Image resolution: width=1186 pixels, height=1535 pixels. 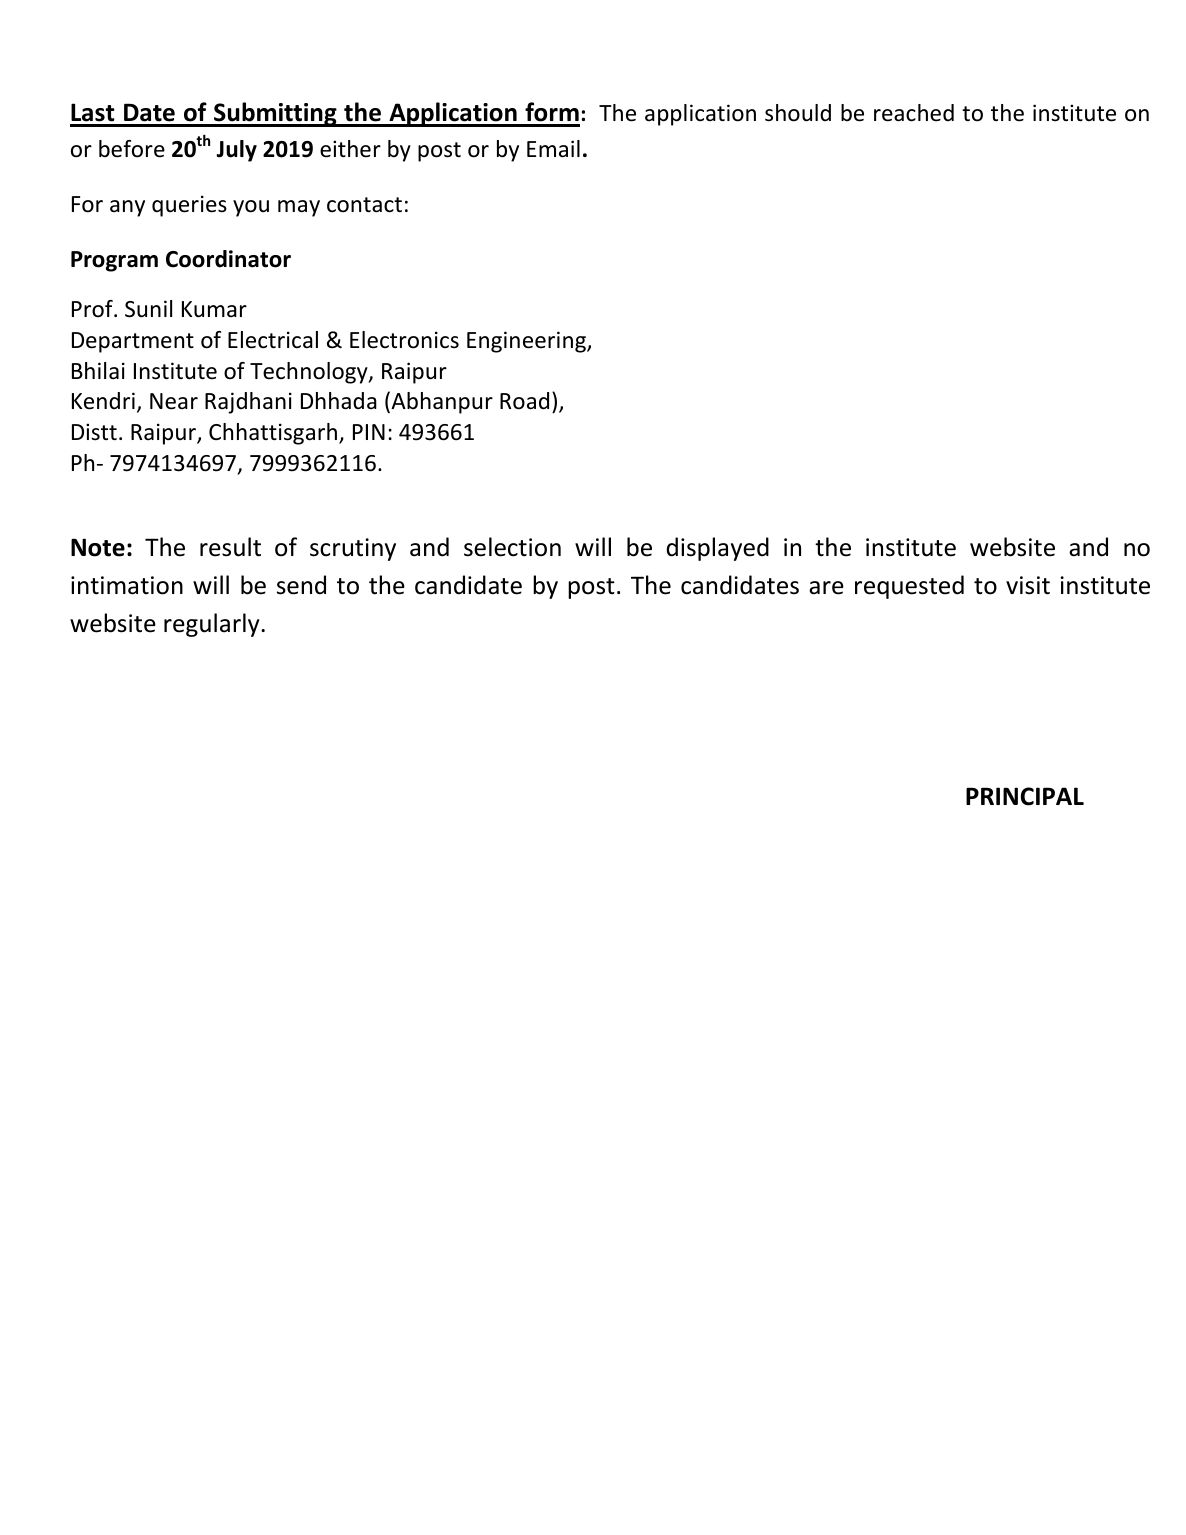 What do you see at coordinates (213, 625) in the screenshot?
I see `regularly` at bounding box center [213, 625].
